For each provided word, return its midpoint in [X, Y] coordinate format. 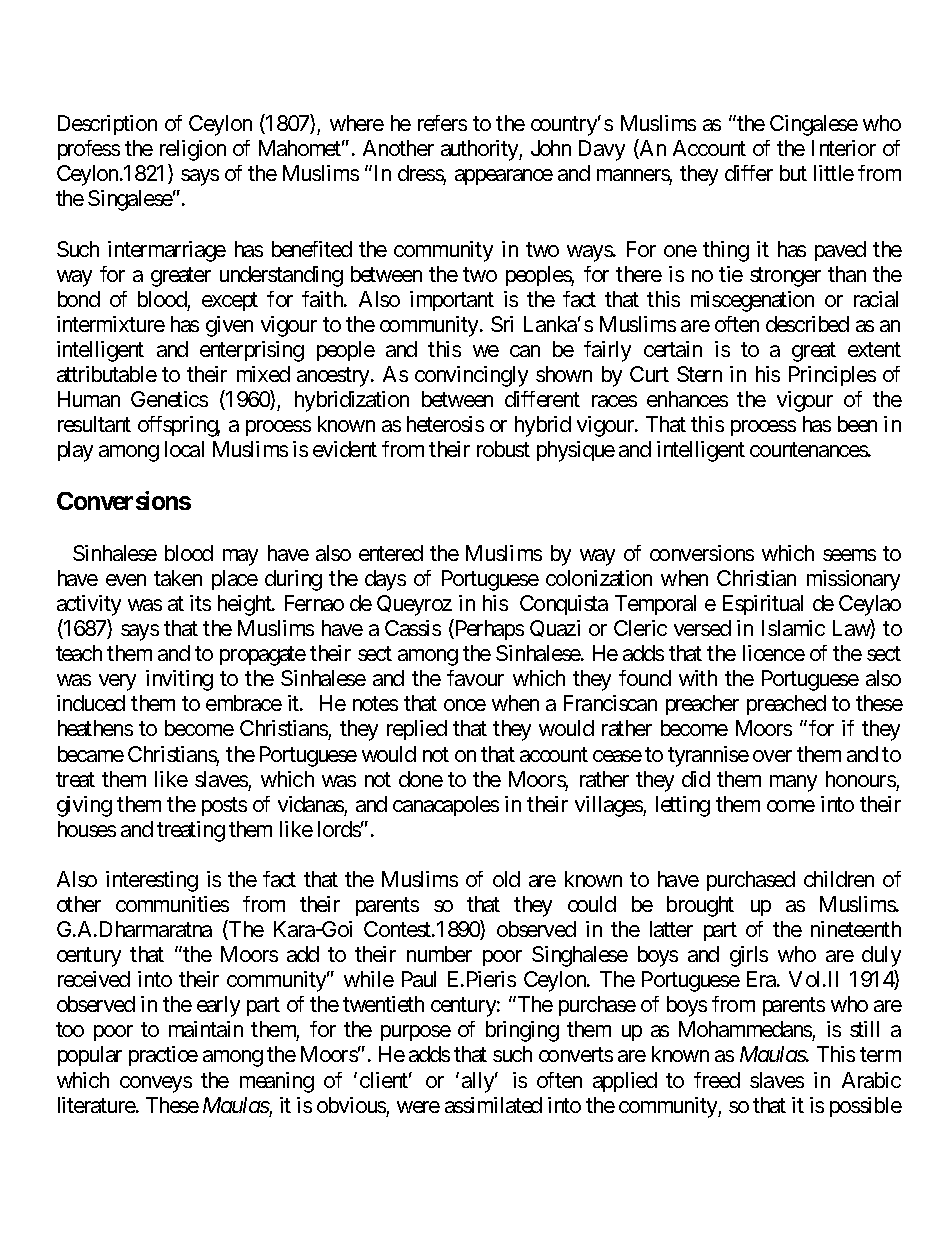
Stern [699, 374]
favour [475, 678]
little [834, 173]
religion [193, 150]
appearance [504, 177]
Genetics [169, 399]
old [506, 879]
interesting [152, 881]
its [200, 603]
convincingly [471, 376]
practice [163, 1056]
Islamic [793, 628]
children [839, 879]
